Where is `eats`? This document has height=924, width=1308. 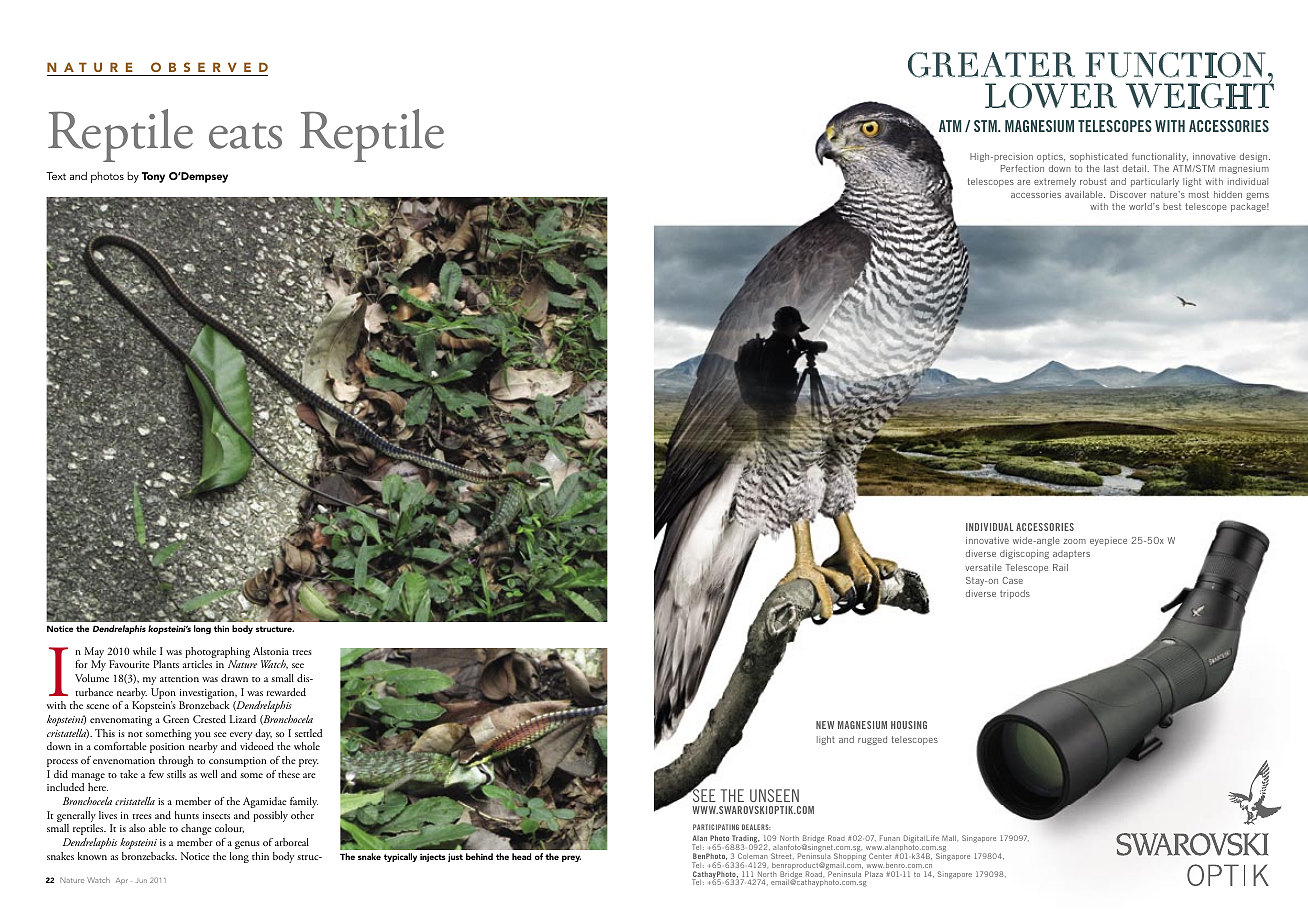
eats is located at coordinates (245, 136).
